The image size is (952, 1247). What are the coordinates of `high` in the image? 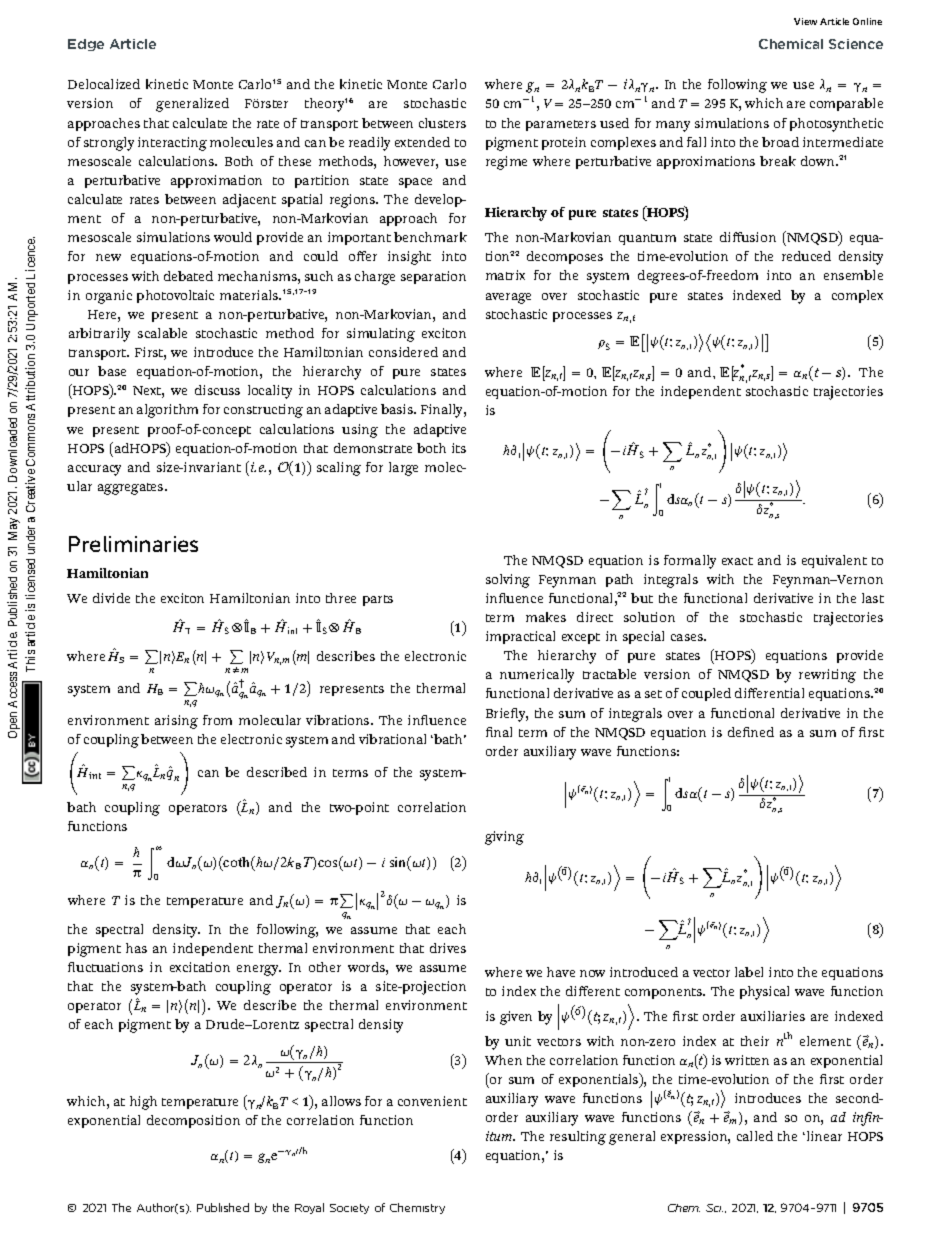 It's located at (143, 1103).
